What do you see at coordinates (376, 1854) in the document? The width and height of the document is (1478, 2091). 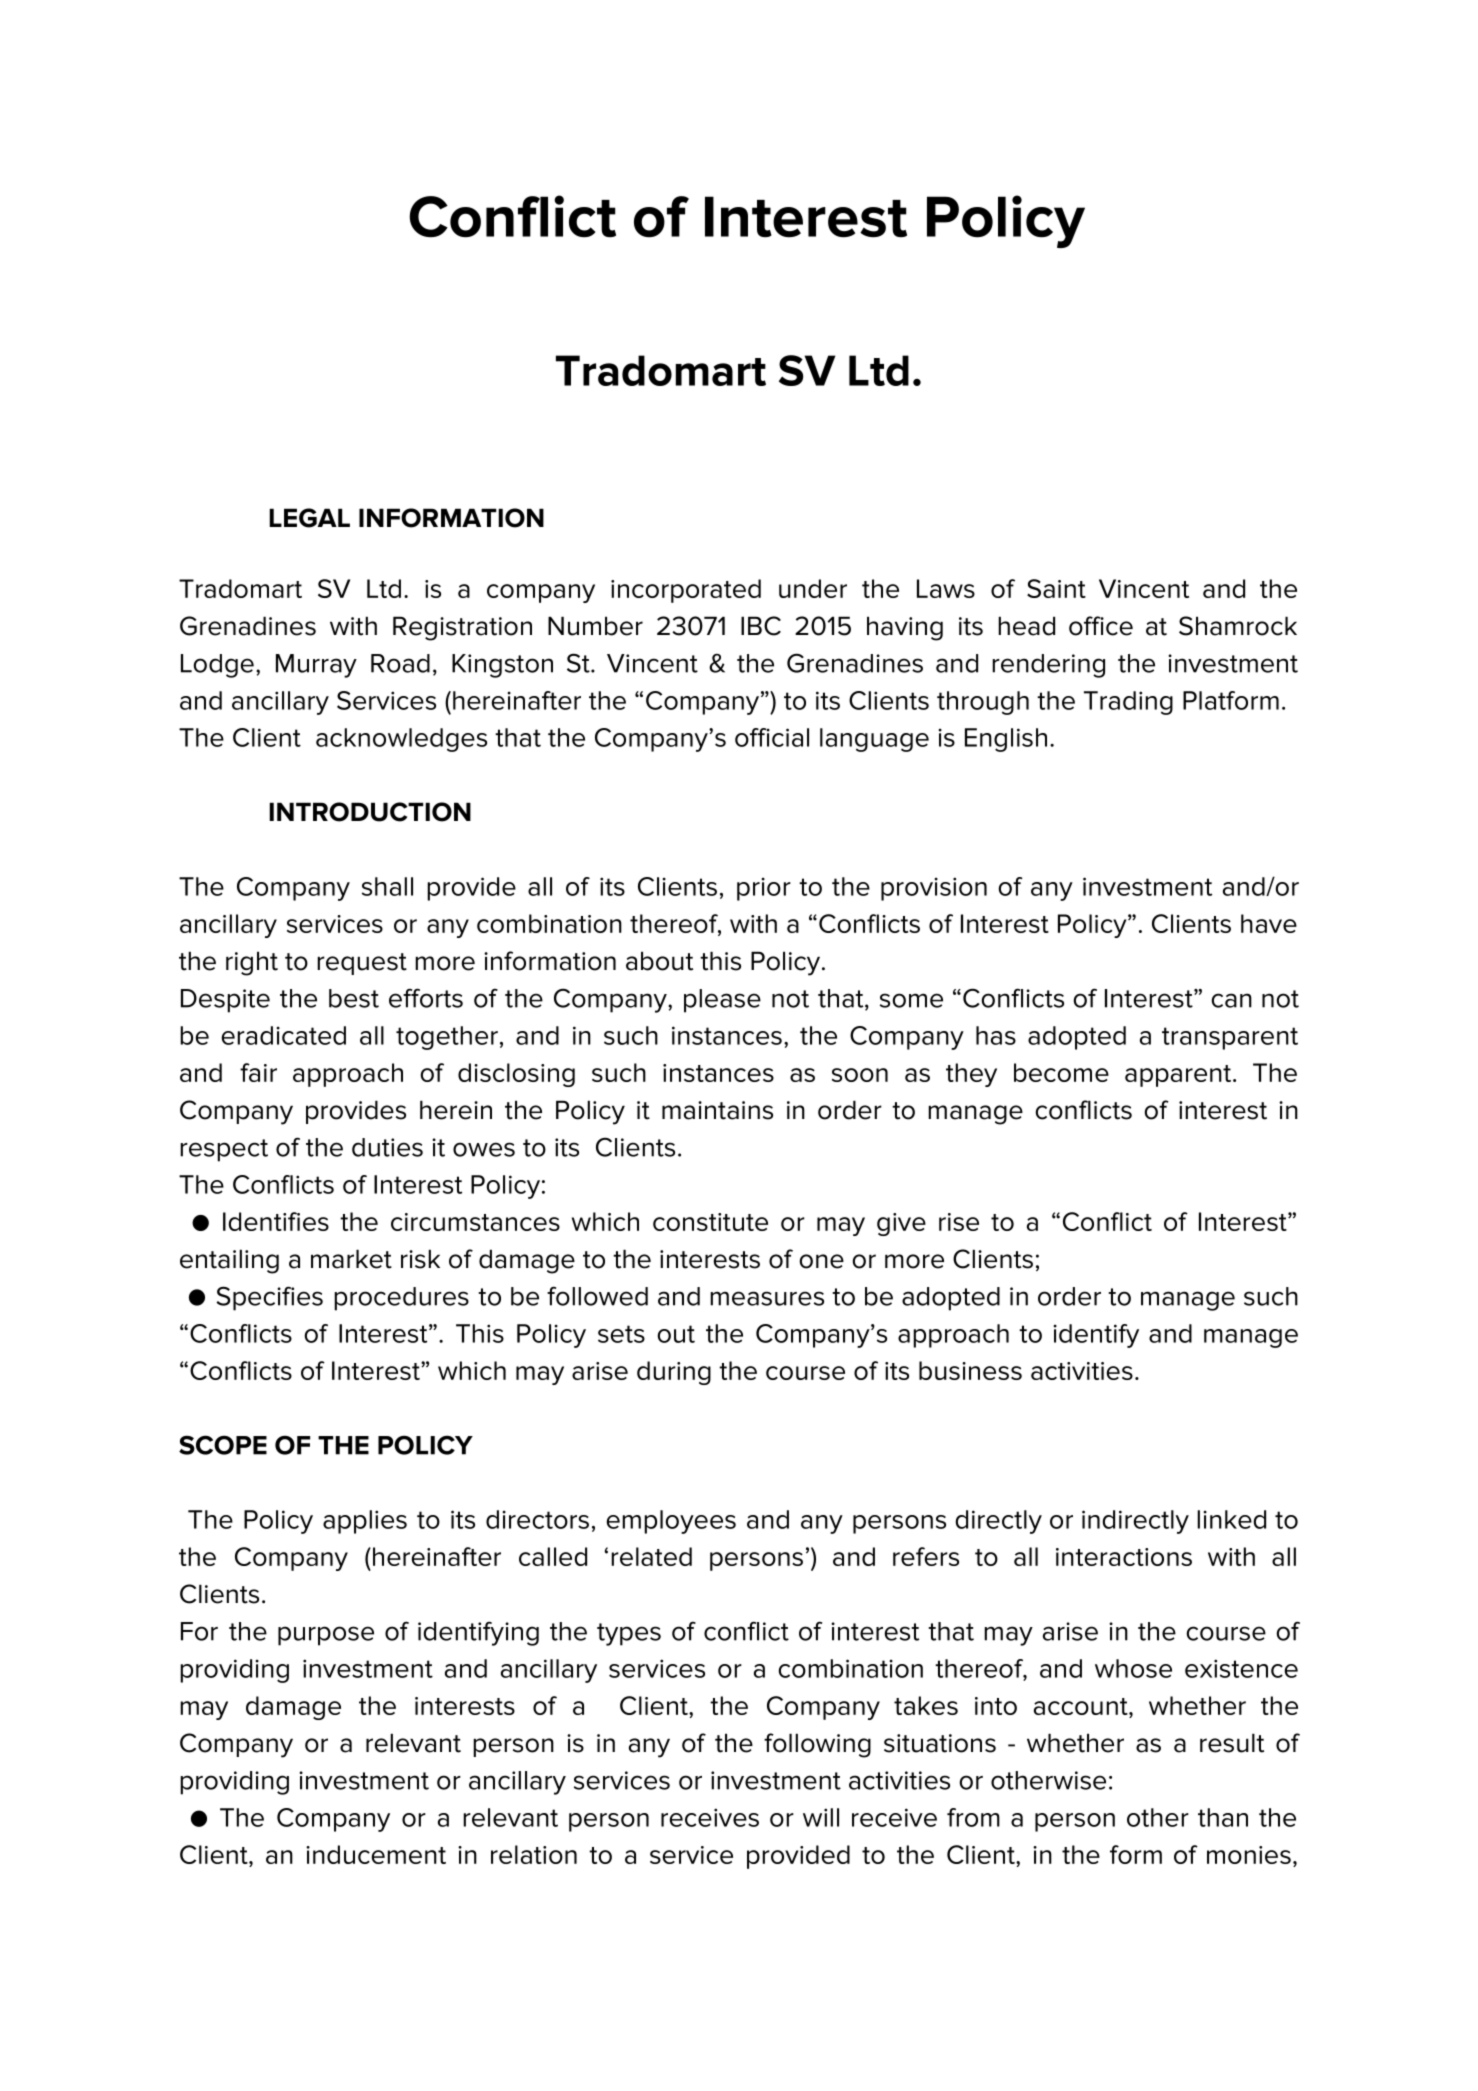 I see `inducement` at bounding box center [376, 1854].
